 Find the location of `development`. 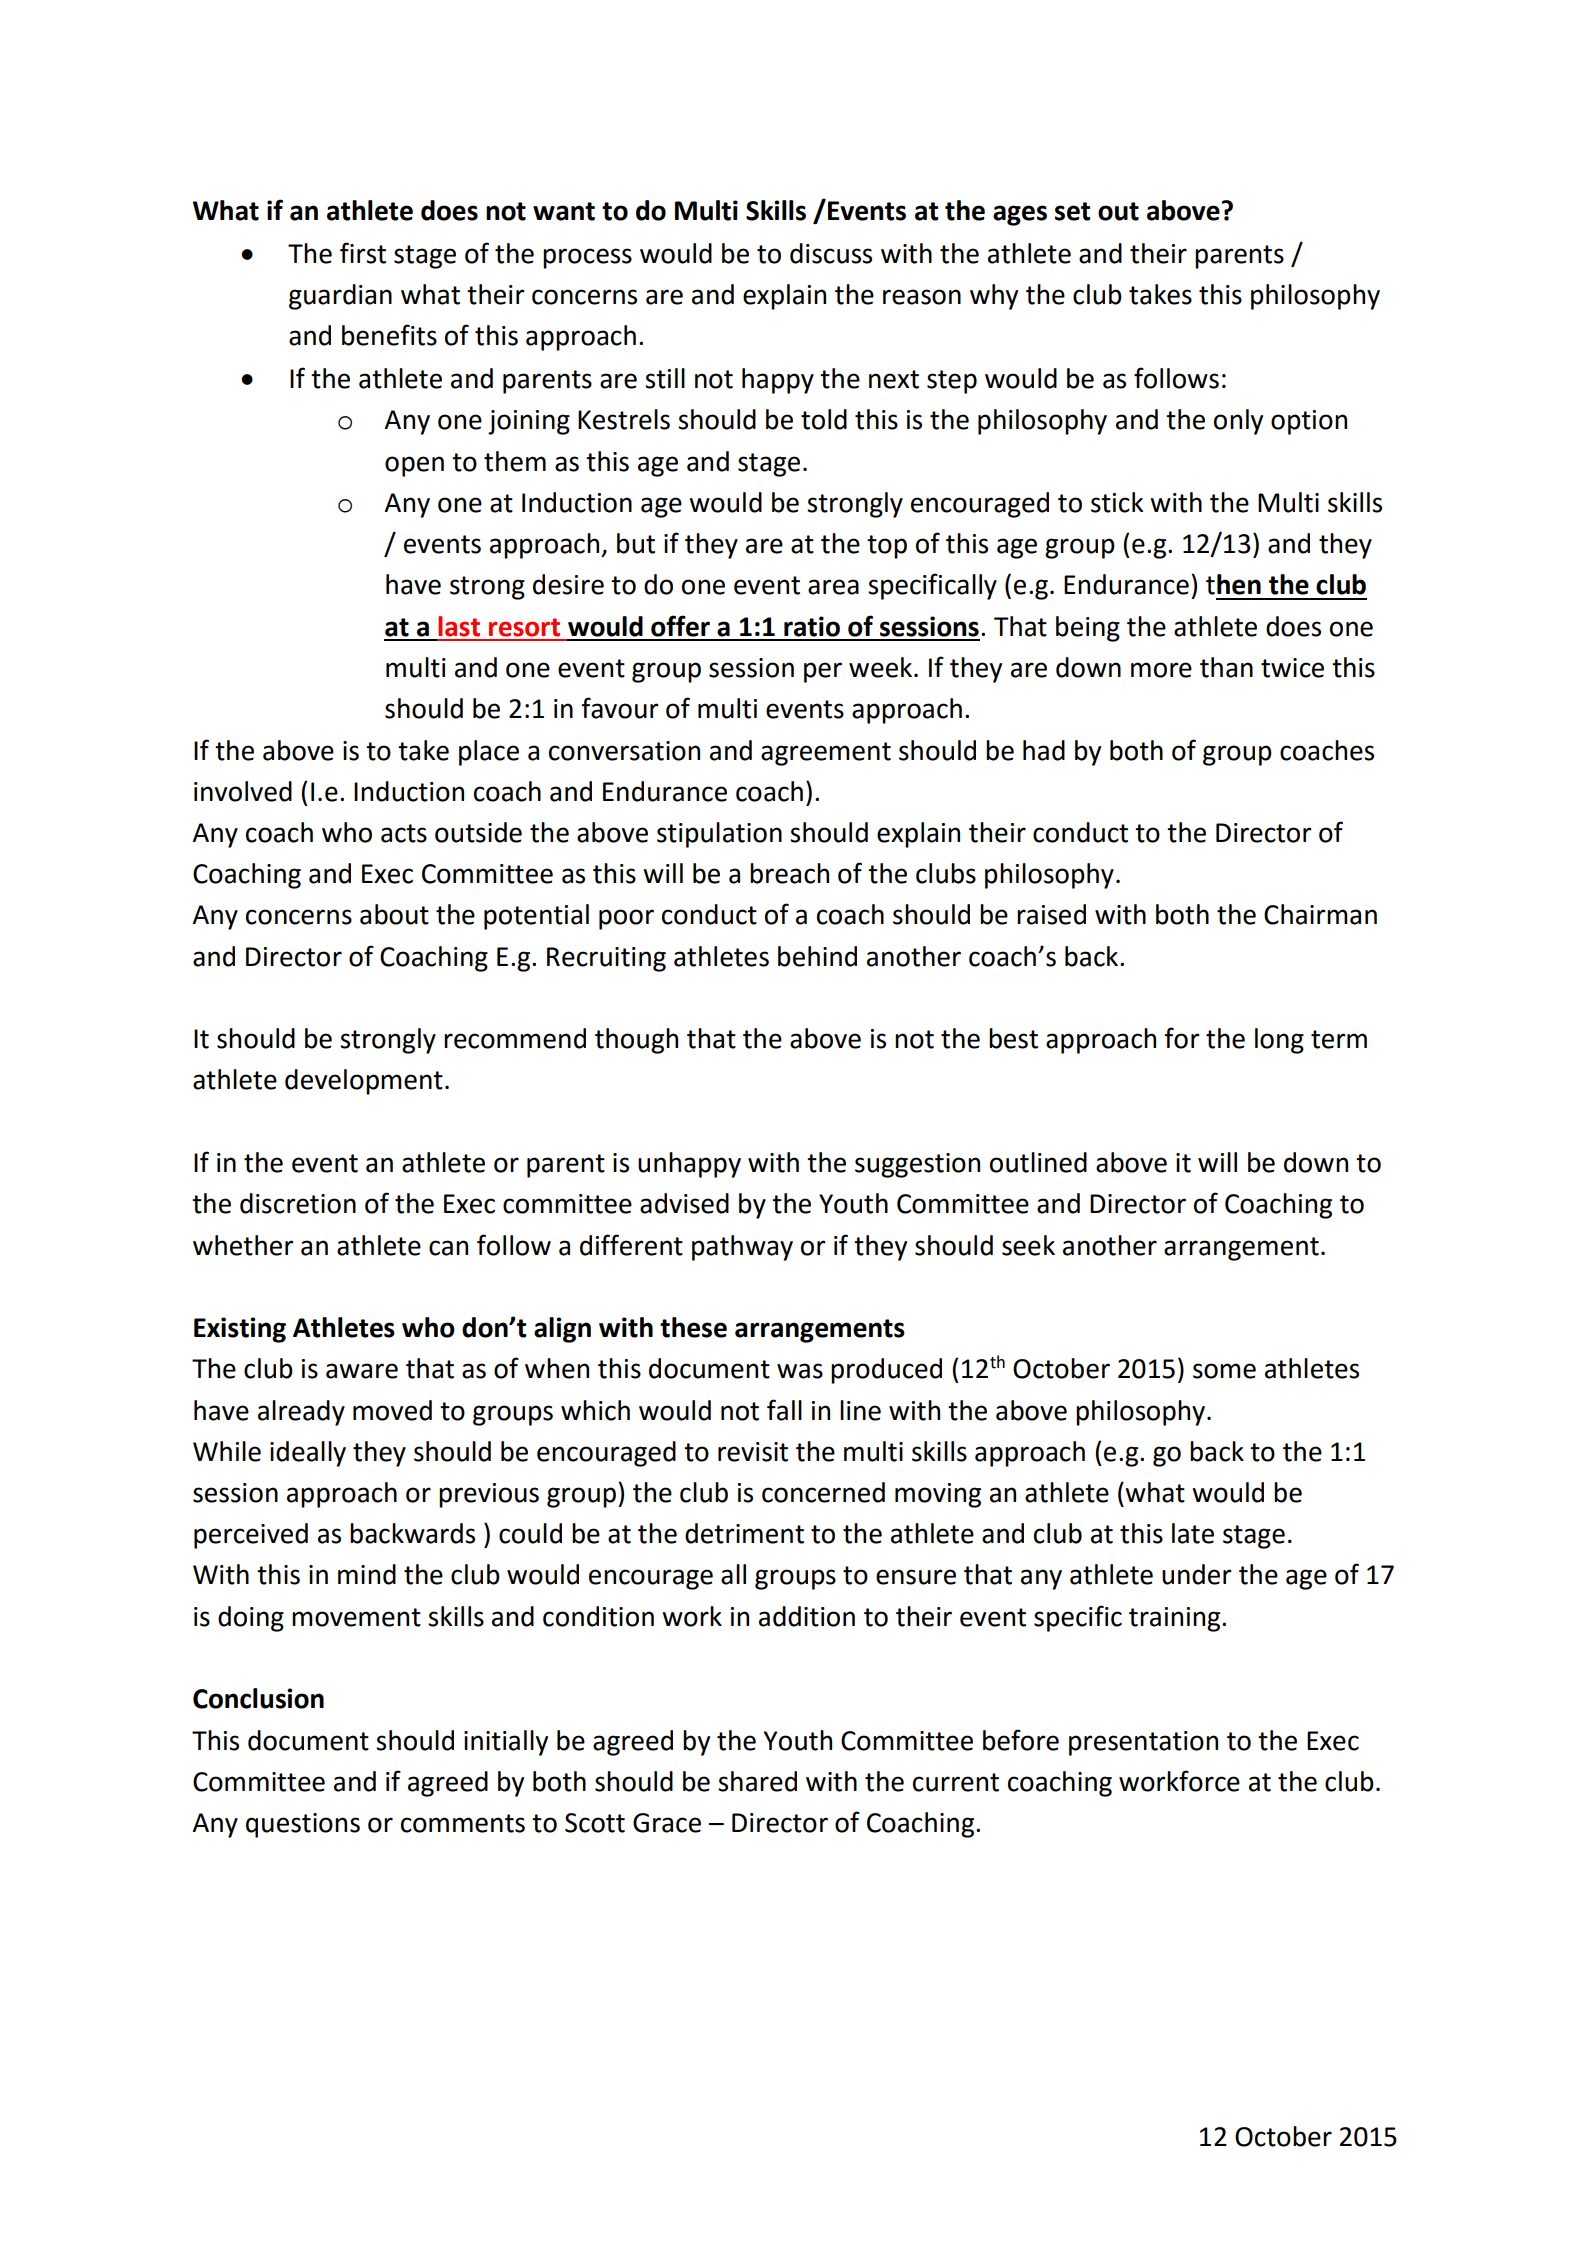

development is located at coordinates (364, 1082).
